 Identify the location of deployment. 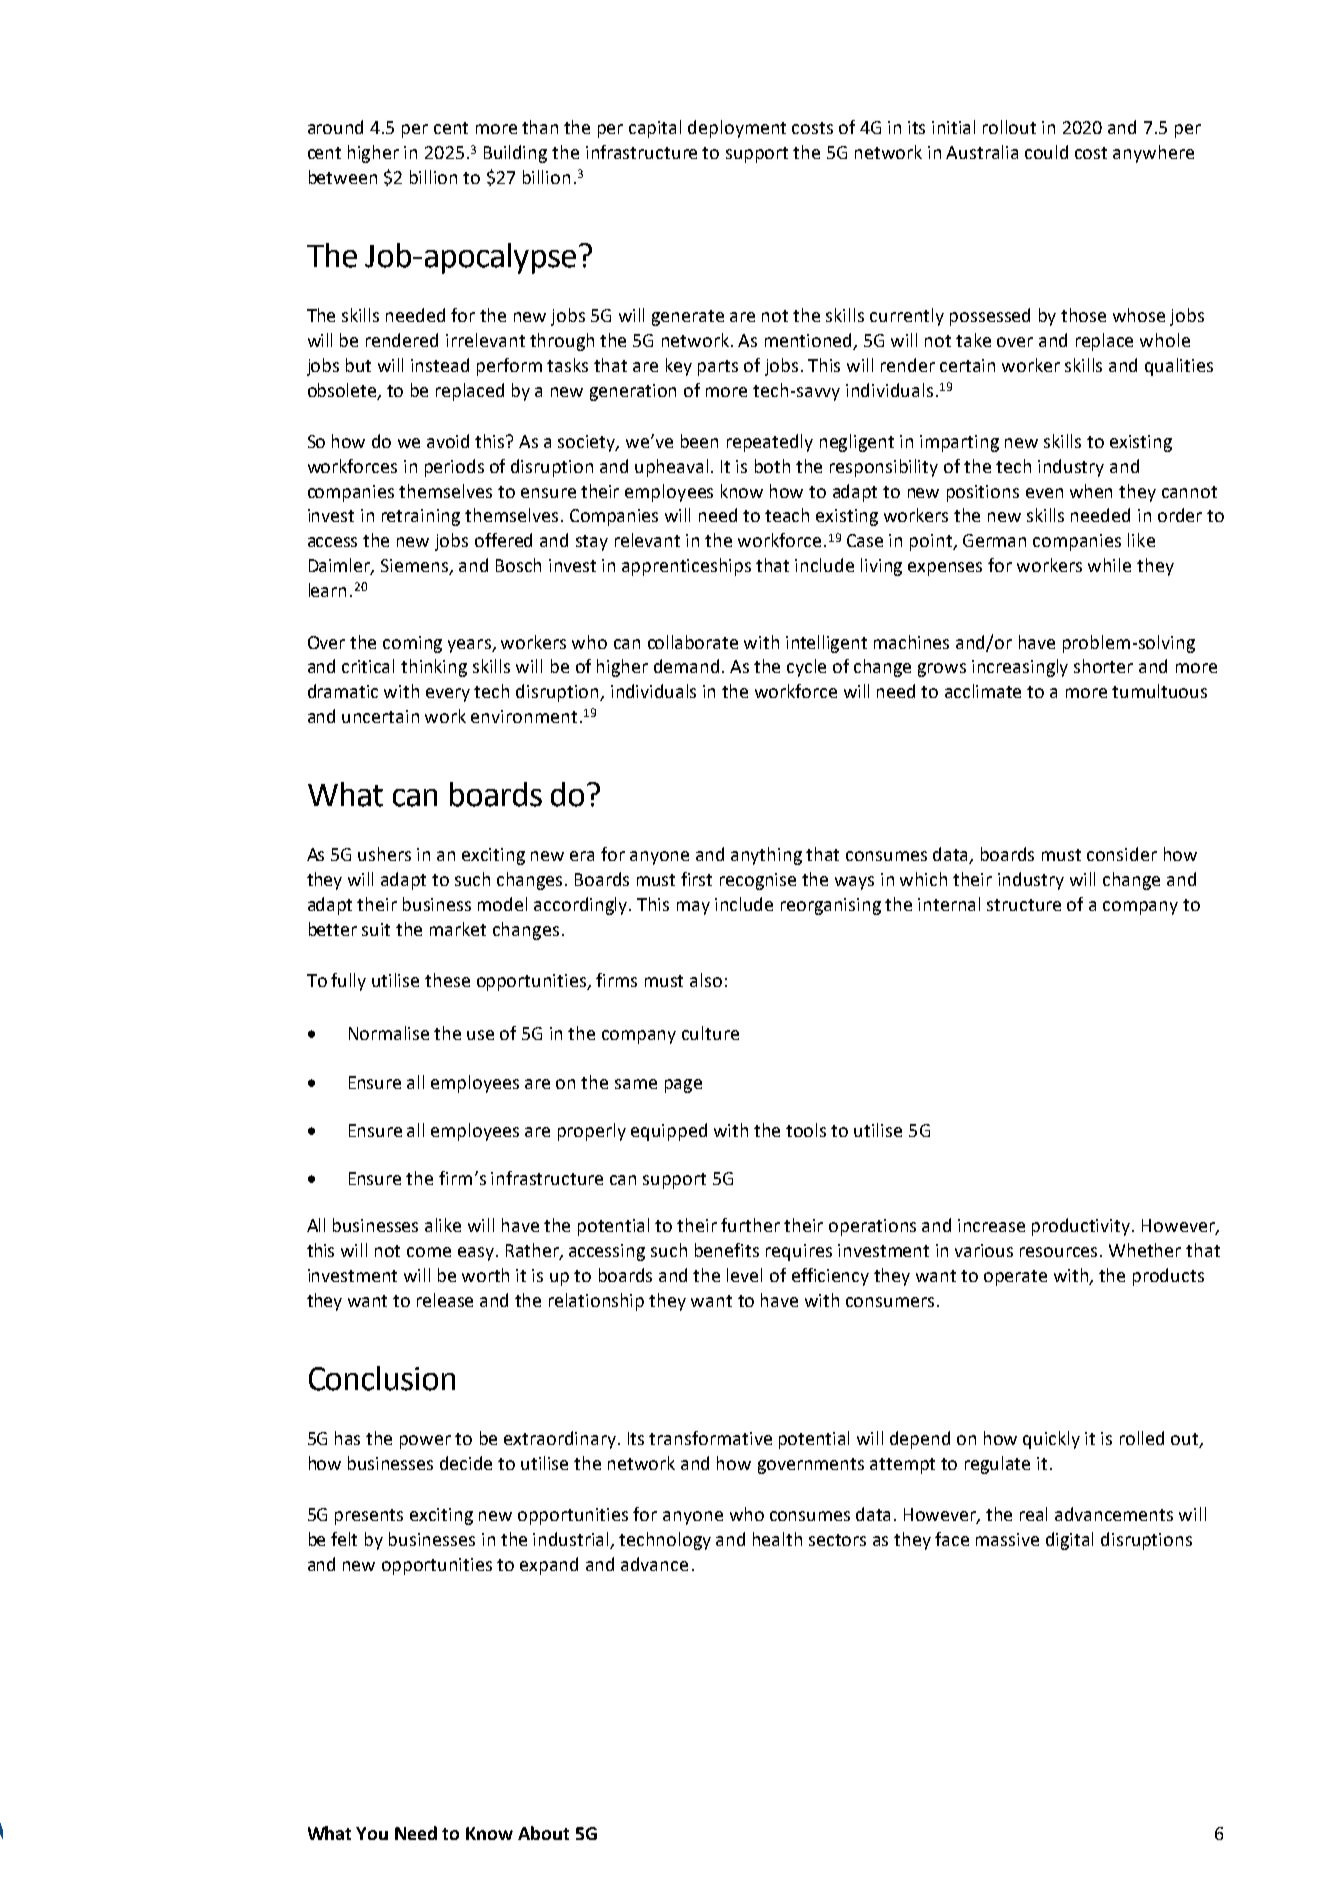
(737, 129).
